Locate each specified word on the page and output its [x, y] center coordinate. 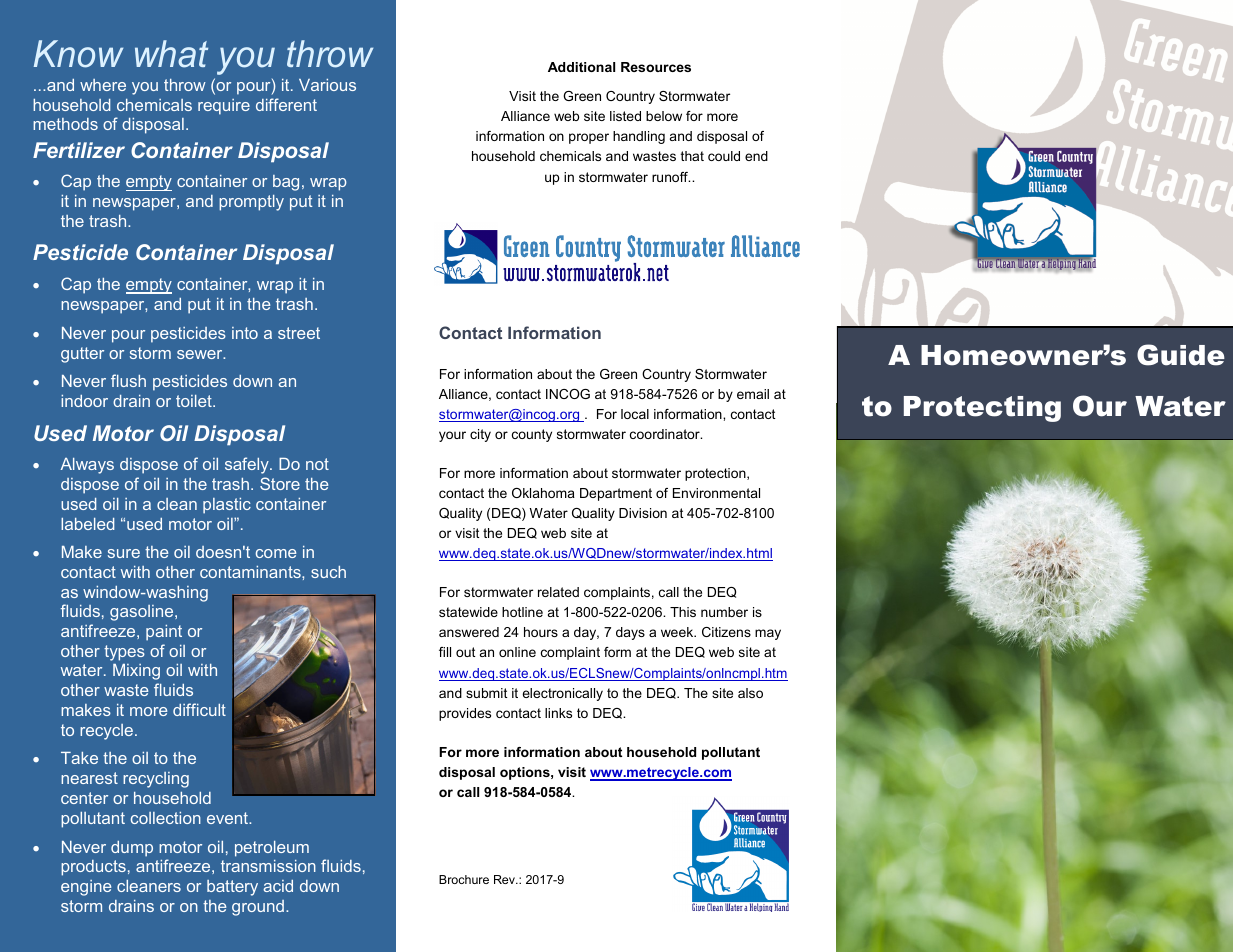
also [750, 693]
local [635, 414]
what [171, 54]
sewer [201, 354]
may [768, 634]
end [756, 156]
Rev [505, 879]
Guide [1181, 355]
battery [232, 888]
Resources [656, 67]
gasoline [143, 613]
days [630, 633]
